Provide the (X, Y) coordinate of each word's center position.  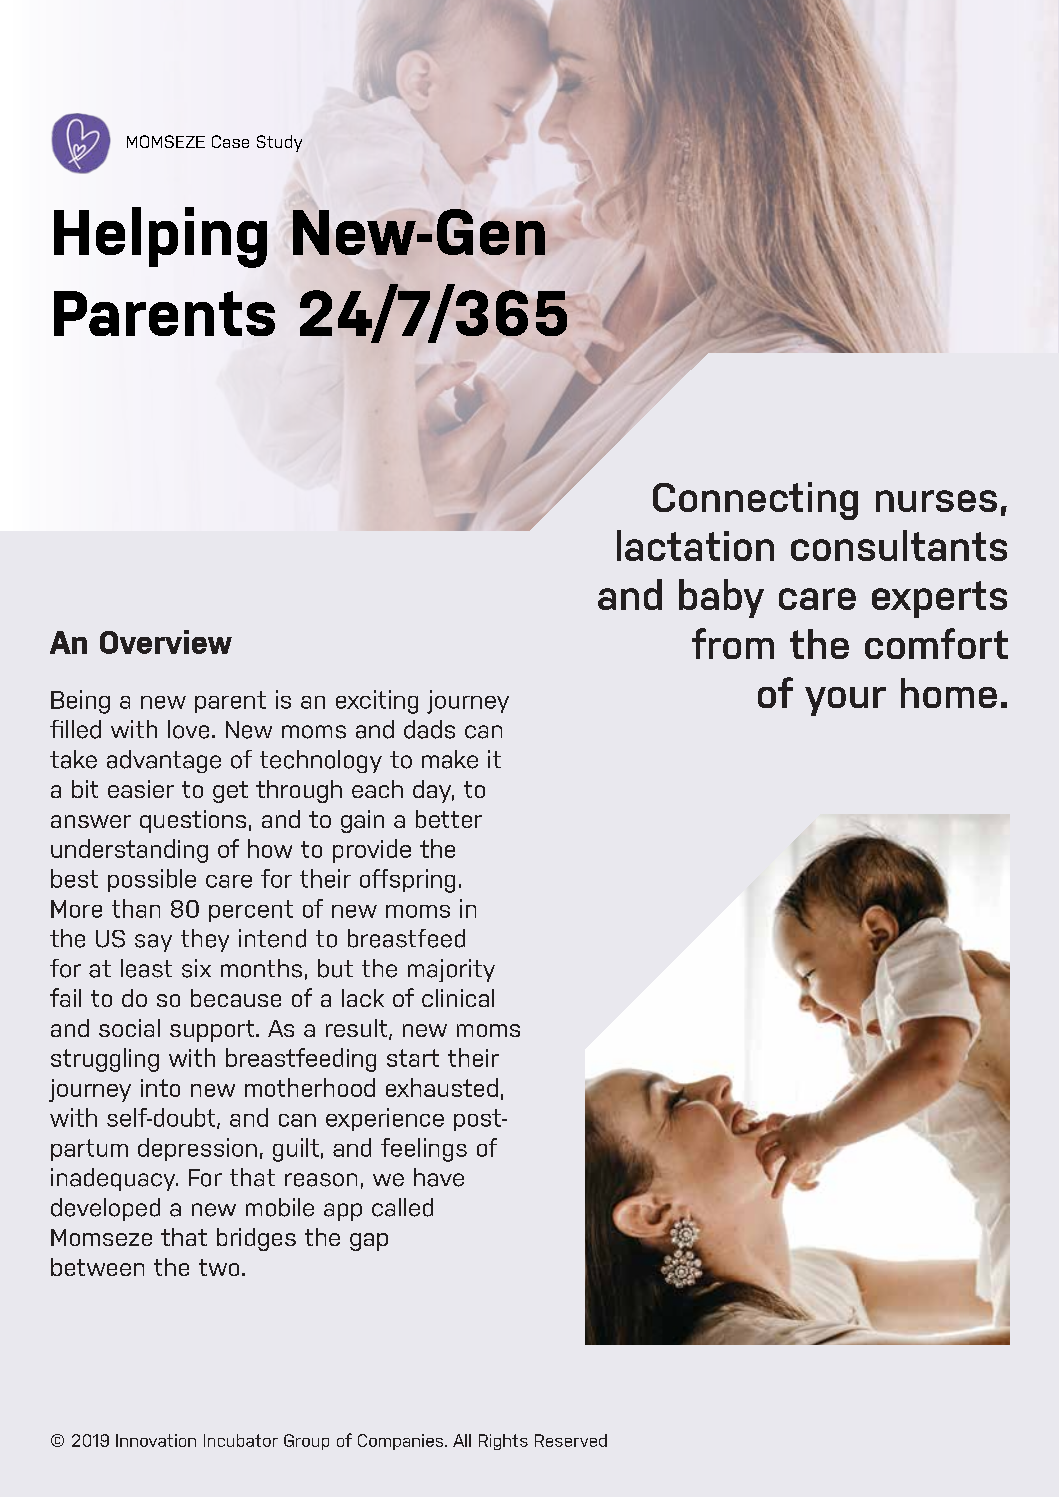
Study (279, 143)
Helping (160, 237)
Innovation (156, 1440)
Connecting (755, 501)
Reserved (571, 1440)
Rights (503, 1442)
